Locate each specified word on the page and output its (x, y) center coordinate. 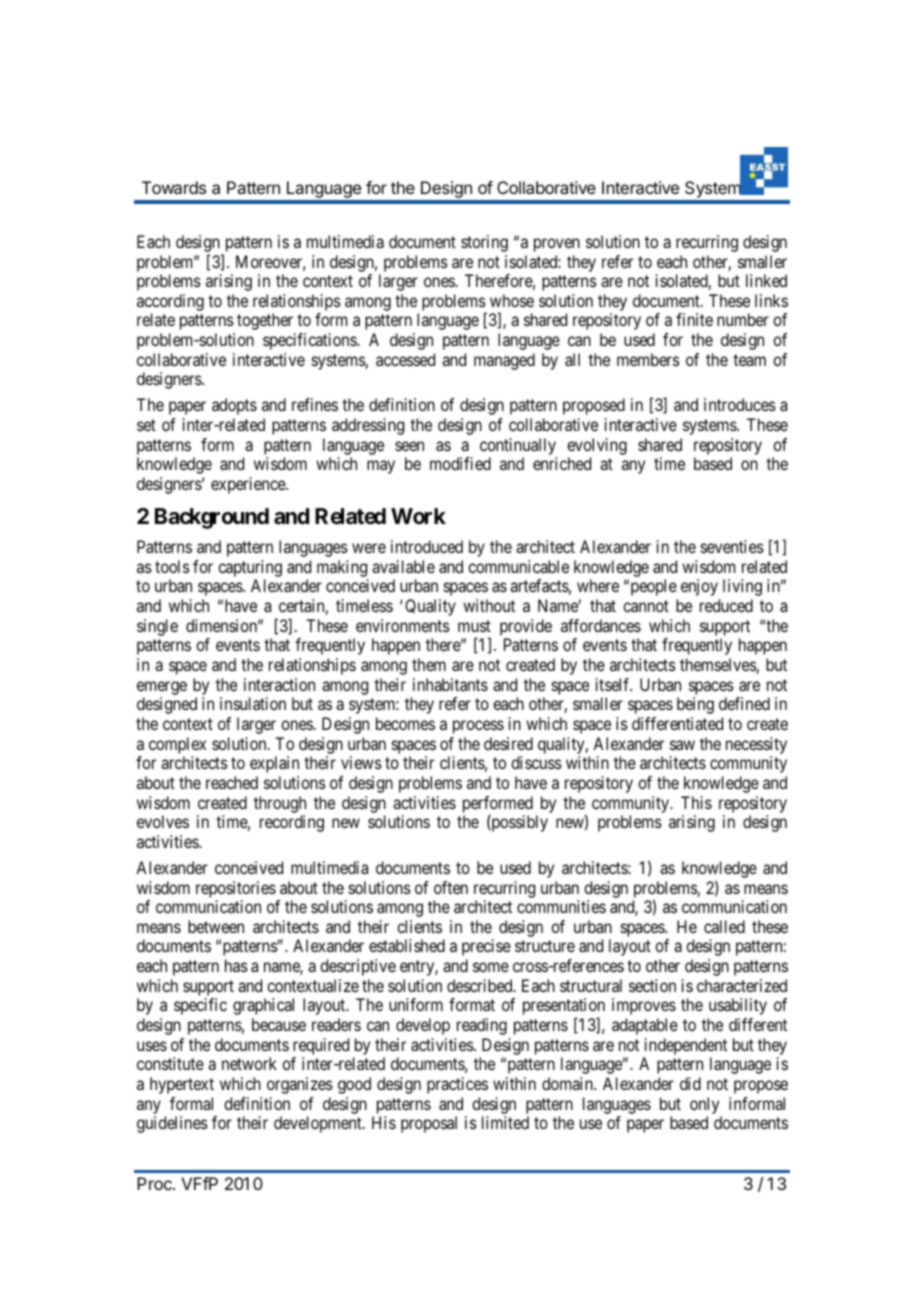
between (216, 926)
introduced (427, 546)
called (724, 926)
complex (177, 745)
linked (766, 280)
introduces (740, 404)
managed (504, 361)
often (451, 887)
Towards (174, 187)
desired (508, 743)
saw (682, 745)
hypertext (182, 1085)
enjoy (699, 587)
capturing (250, 570)
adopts (234, 406)
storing (484, 243)
